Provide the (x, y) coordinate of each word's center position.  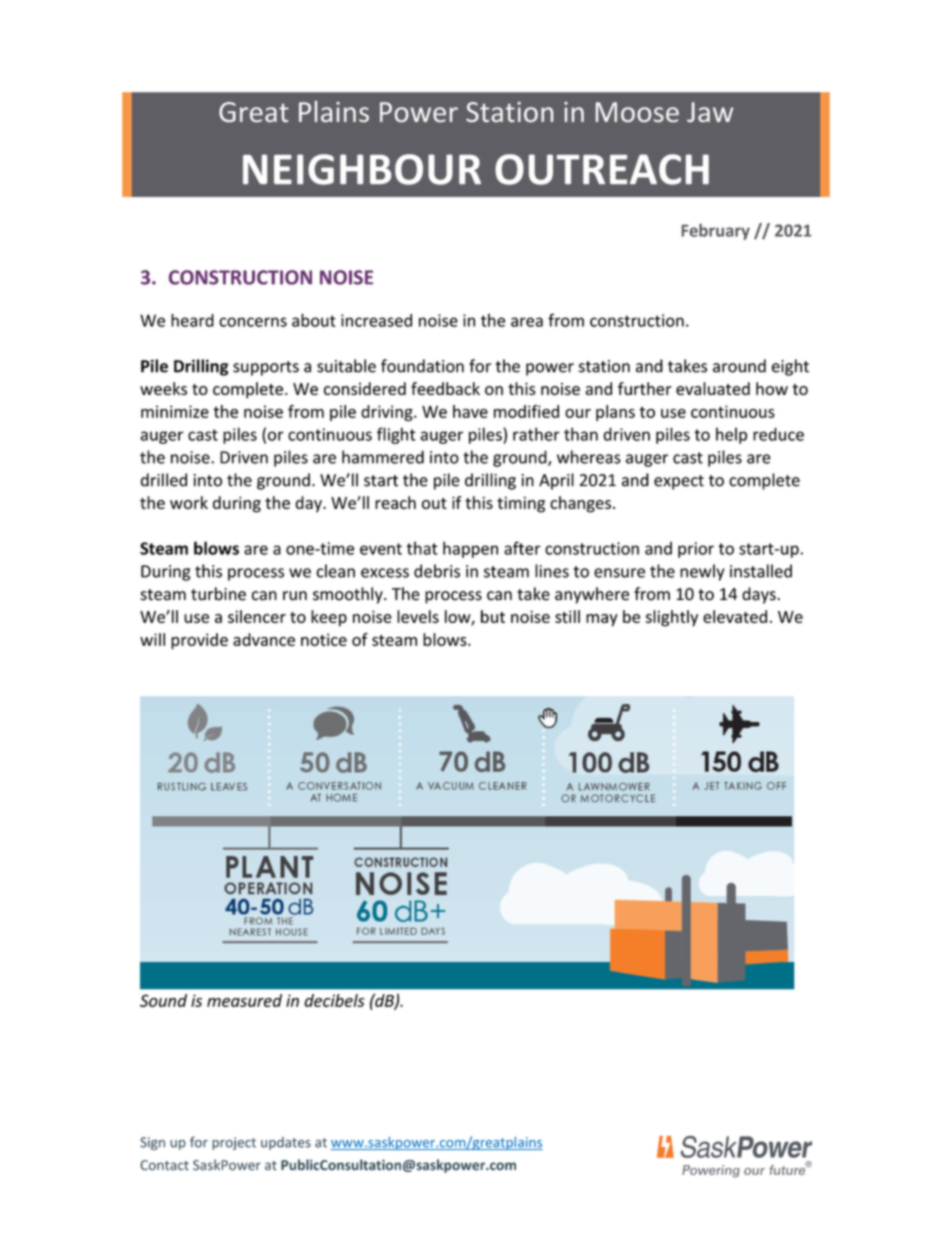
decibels (334, 1000)
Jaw (710, 112)
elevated (735, 616)
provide (199, 641)
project (234, 1143)
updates (286, 1143)
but (493, 616)
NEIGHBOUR (362, 169)
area (527, 322)
